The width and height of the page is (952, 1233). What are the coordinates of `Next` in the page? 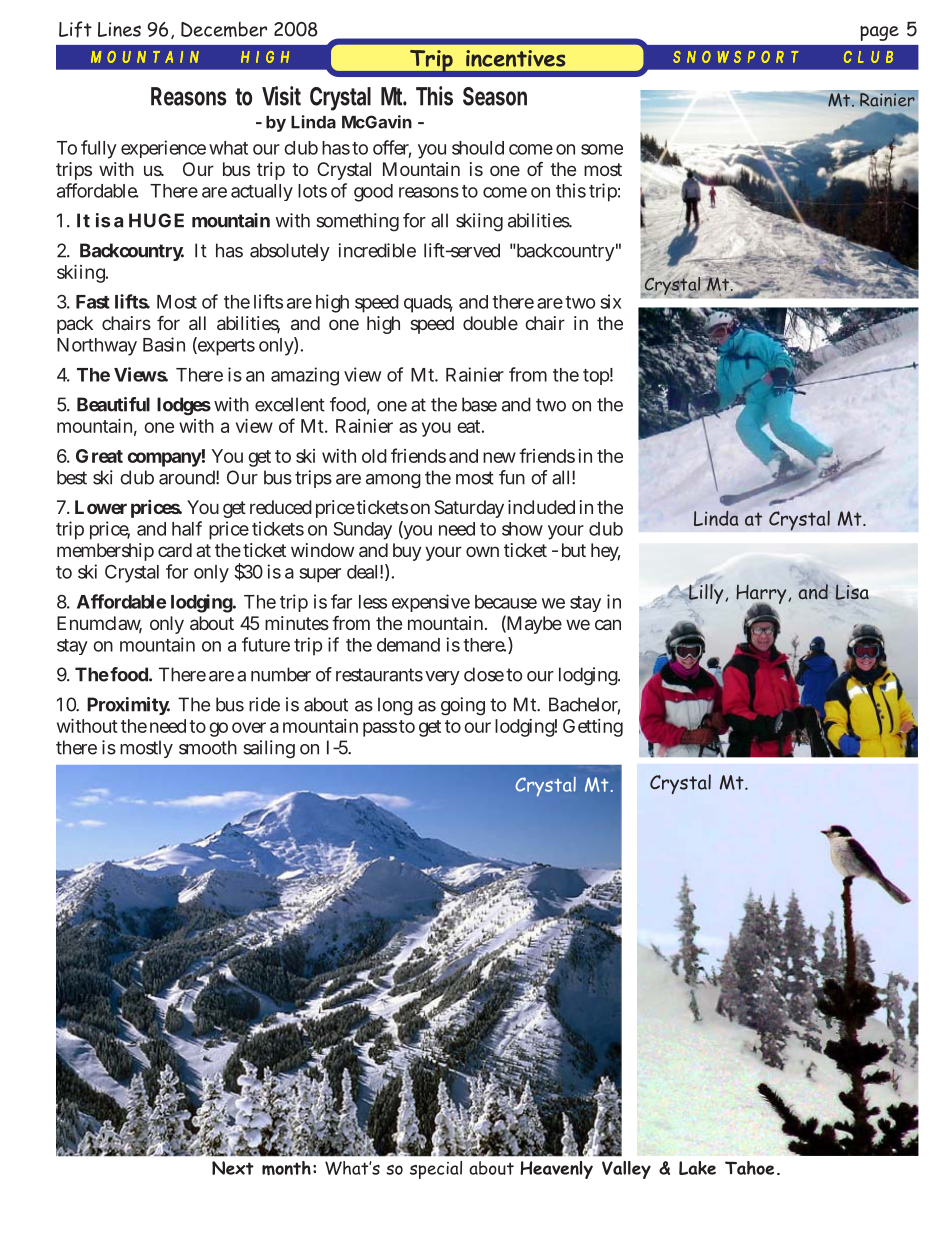 It's located at (233, 1168).
